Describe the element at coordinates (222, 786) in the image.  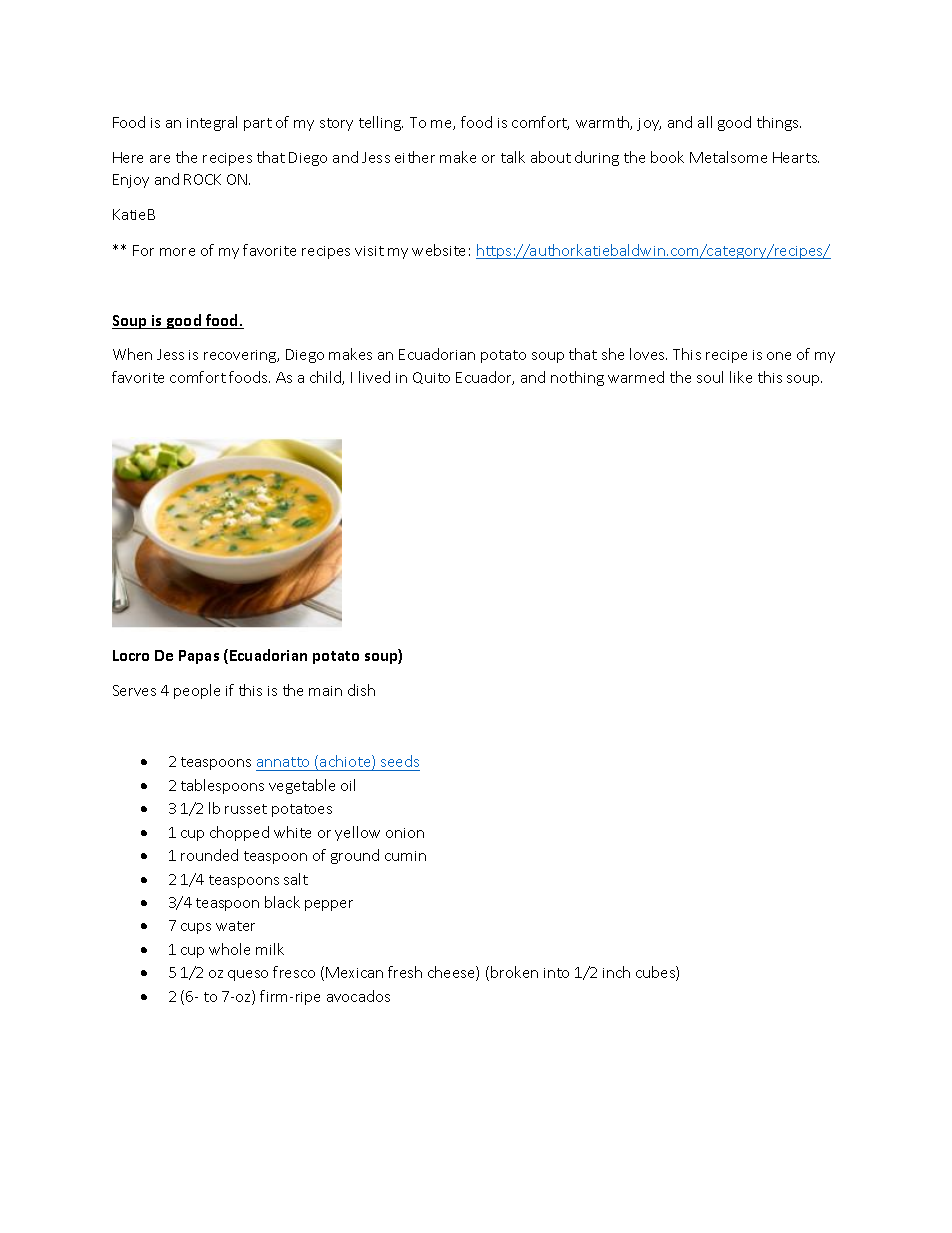
I see `tablespoons` at that location.
